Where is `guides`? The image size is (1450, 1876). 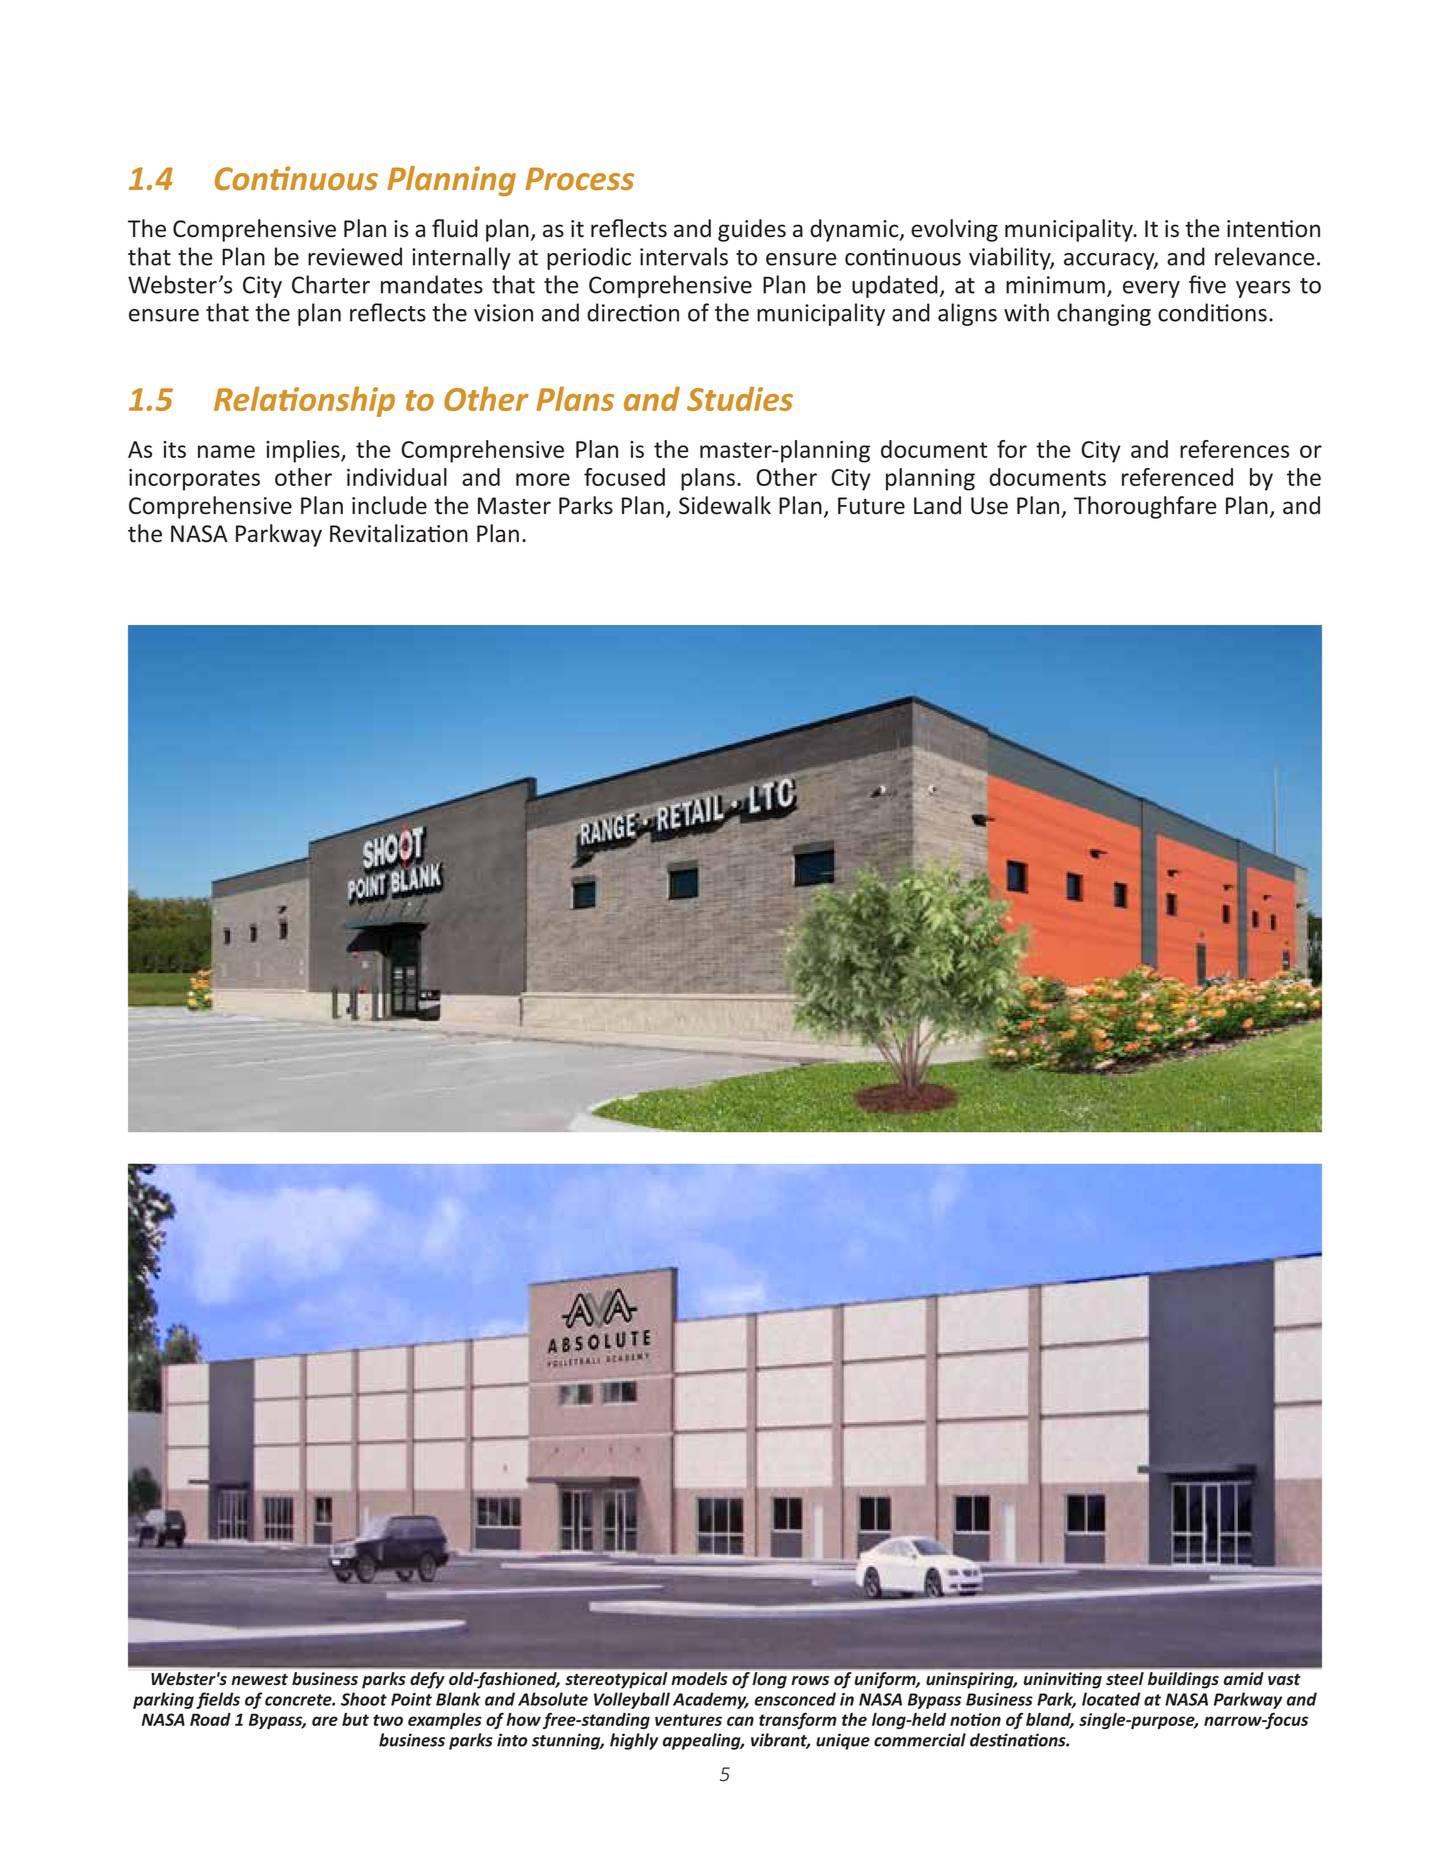 guides is located at coordinates (752, 230).
